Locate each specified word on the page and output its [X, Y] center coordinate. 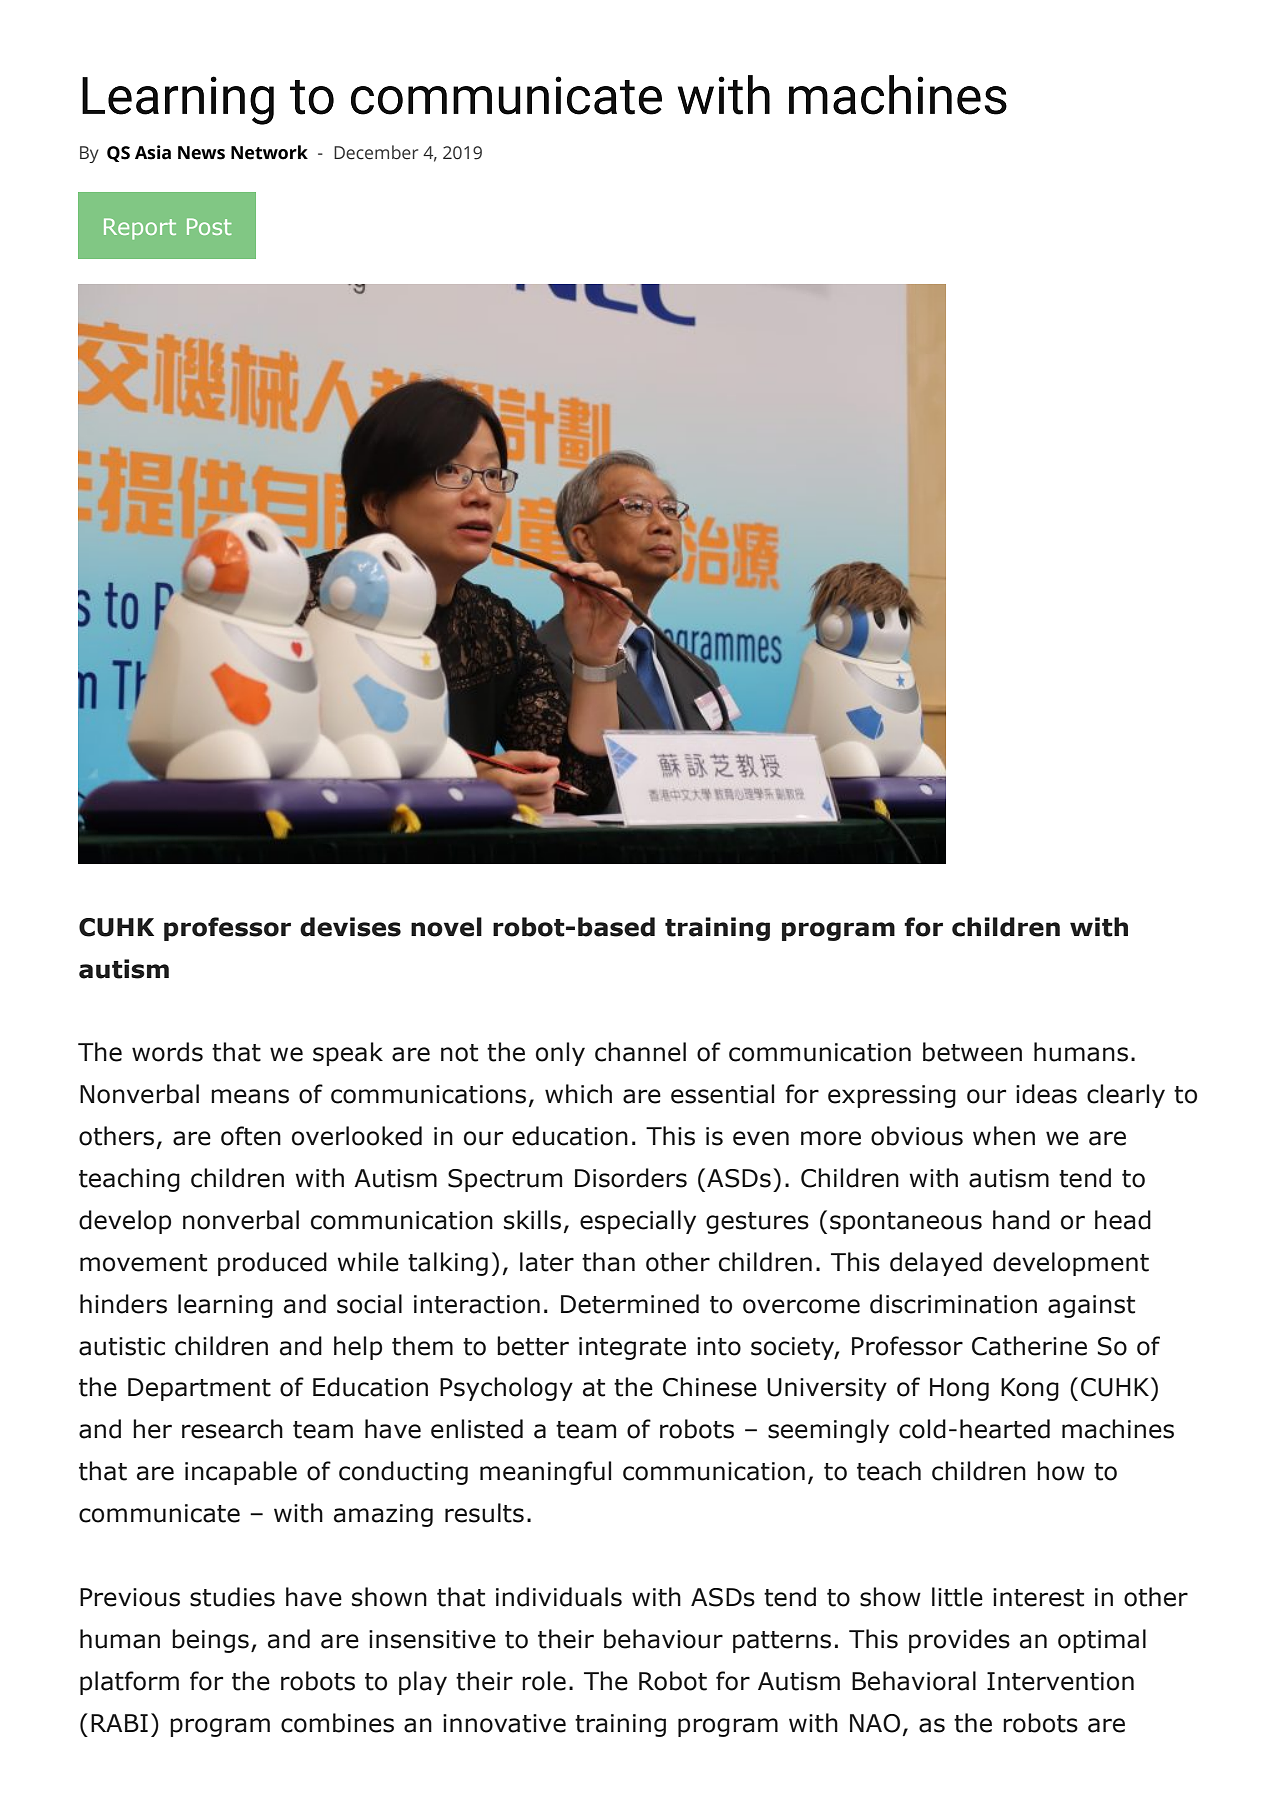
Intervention [1060, 1681]
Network [269, 152]
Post [209, 226]
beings [210, 1641]
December [376, 152]
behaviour [663, 1639]
